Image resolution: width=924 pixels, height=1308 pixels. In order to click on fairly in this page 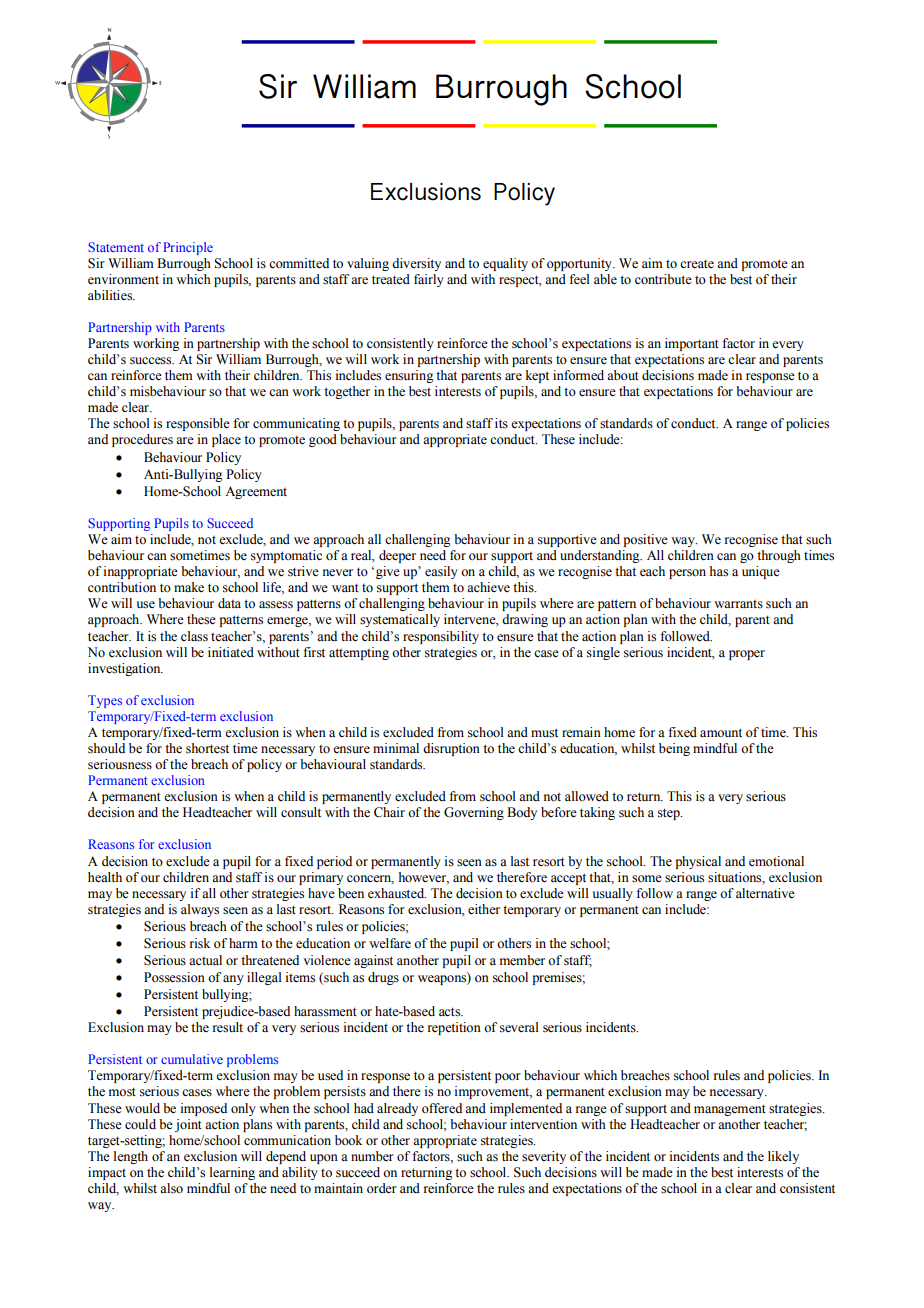, I will do `click(429, 280)`.
